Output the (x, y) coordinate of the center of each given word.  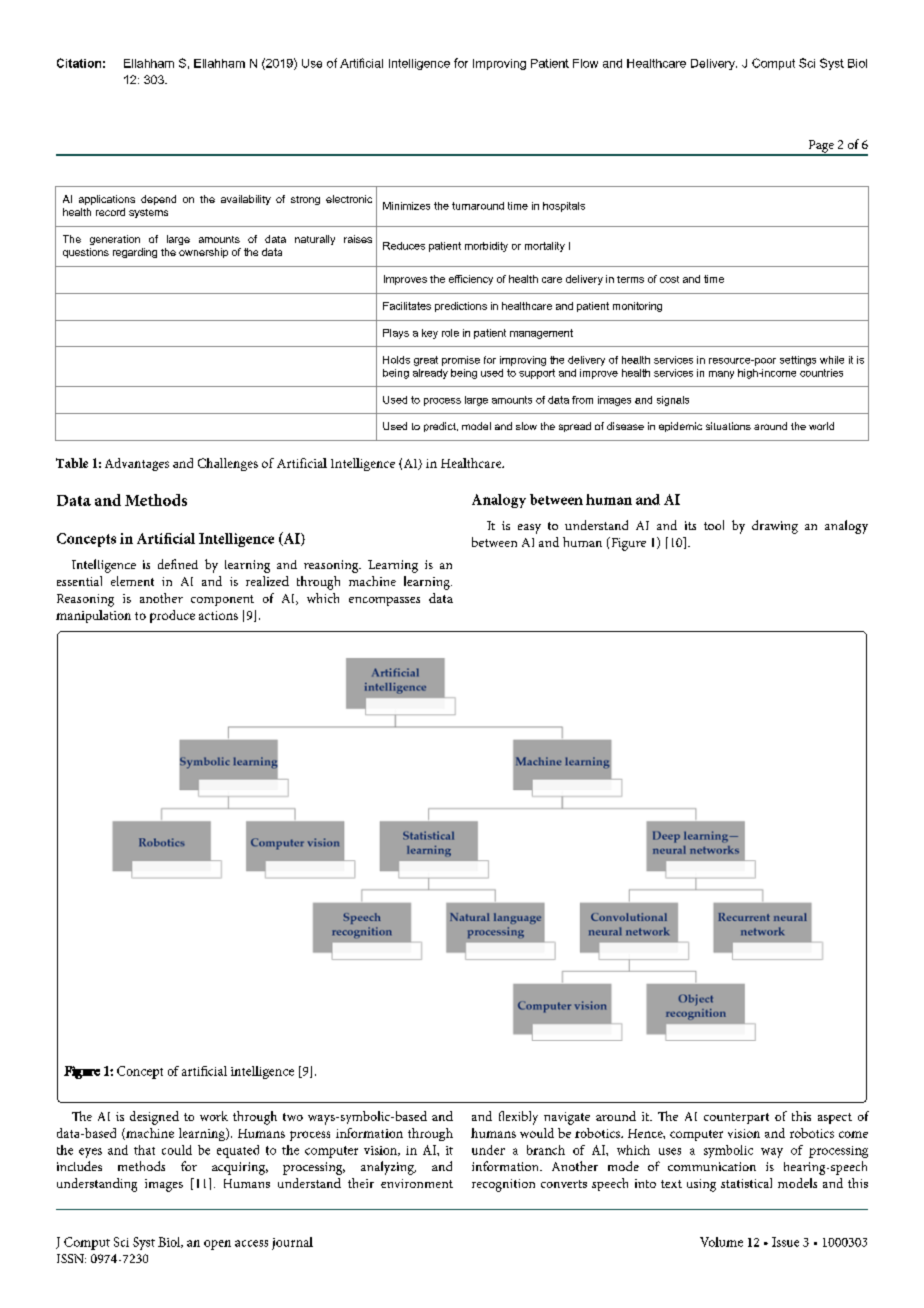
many (721, 375)
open (217, 1245)
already (430, 374)
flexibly (518, 1118)
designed (154, 1118)
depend (158, 200)
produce (172, 616)
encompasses (384, 601)
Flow (585, 63)
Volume (721, 1242)
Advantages (137, 464)
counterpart (736, 1118)
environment (417, 1183)
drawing (775, 527)
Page (821, 147)
